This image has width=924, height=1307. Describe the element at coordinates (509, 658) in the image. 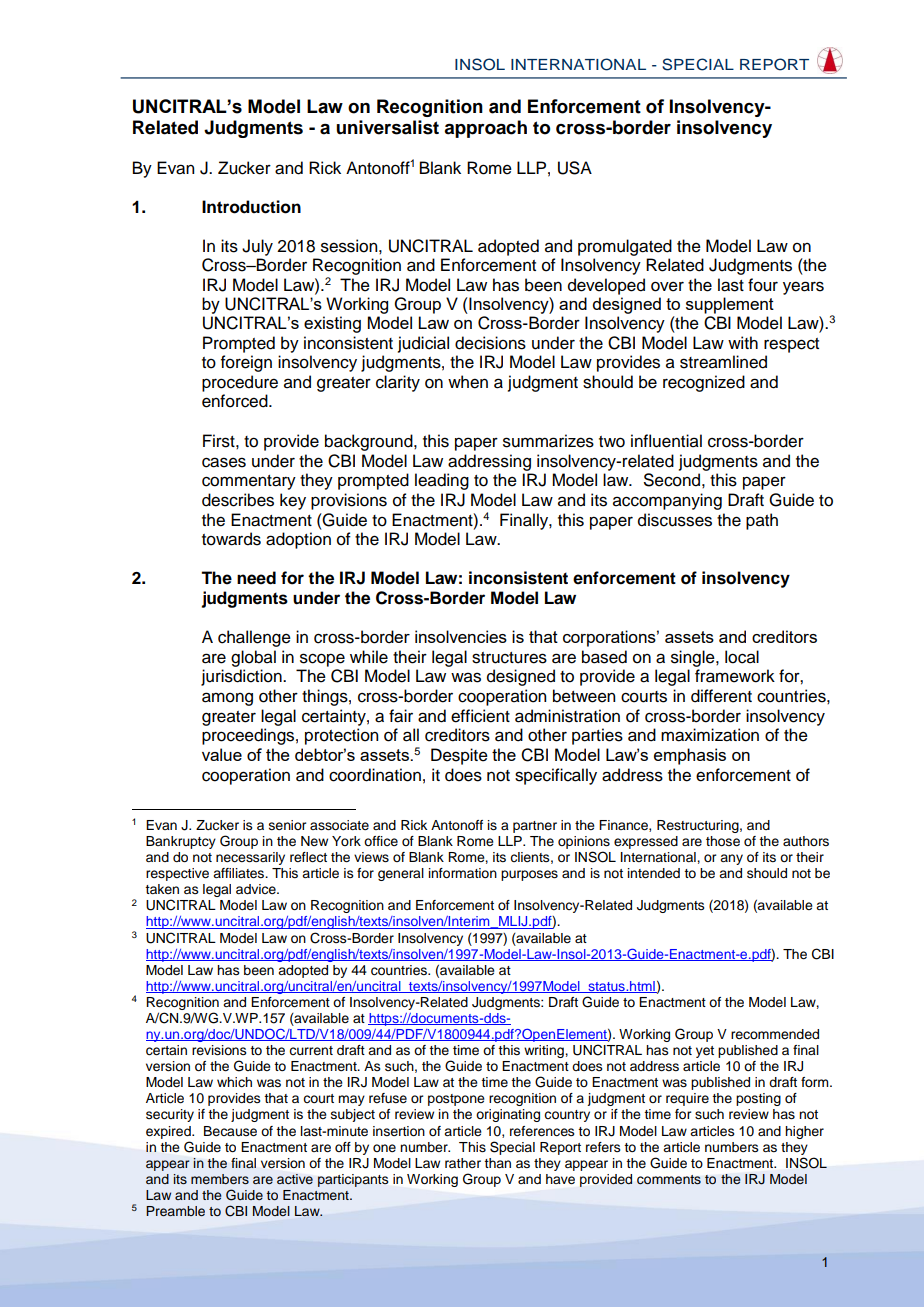

I see `structures` at that location.
